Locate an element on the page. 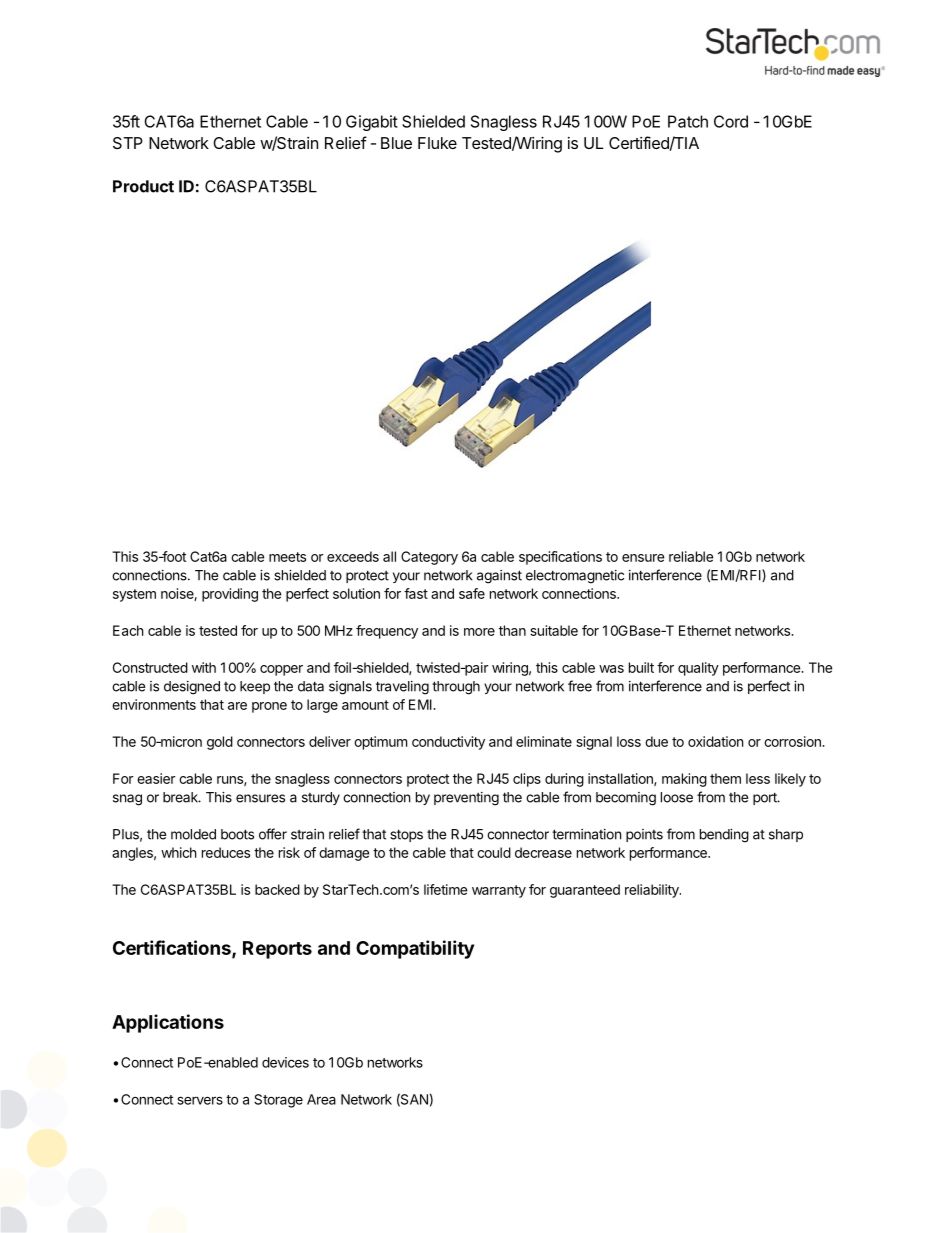 This image has width=952, height=1233. Product is located at coordinates (143, 186).
